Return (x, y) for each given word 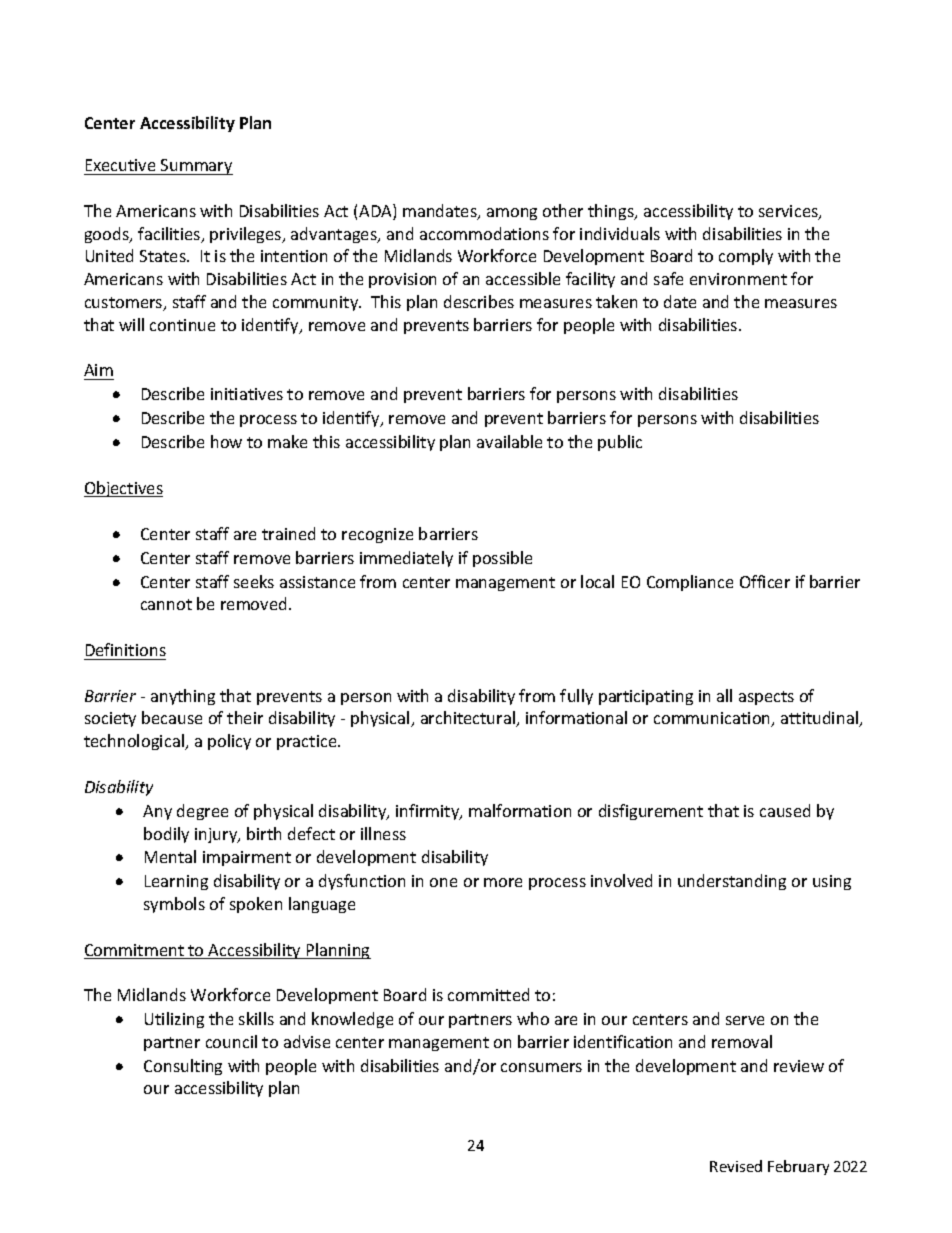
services (789, 212)
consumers (541, 1067)
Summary (196, 167)
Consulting (183, 1067)
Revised (736, 1166)
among (512, 214)
